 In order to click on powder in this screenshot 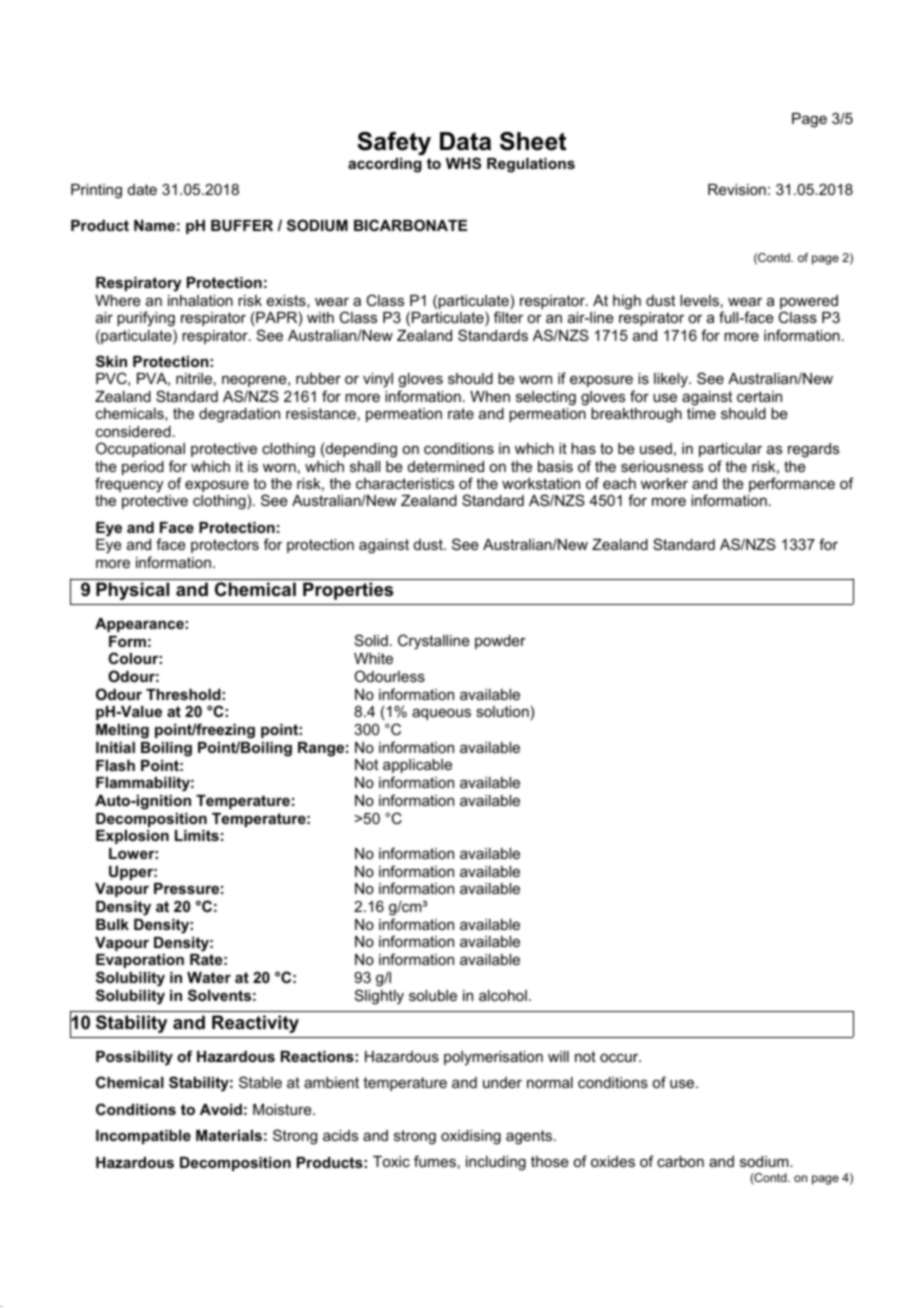, I will do `click(500, 642)`.
